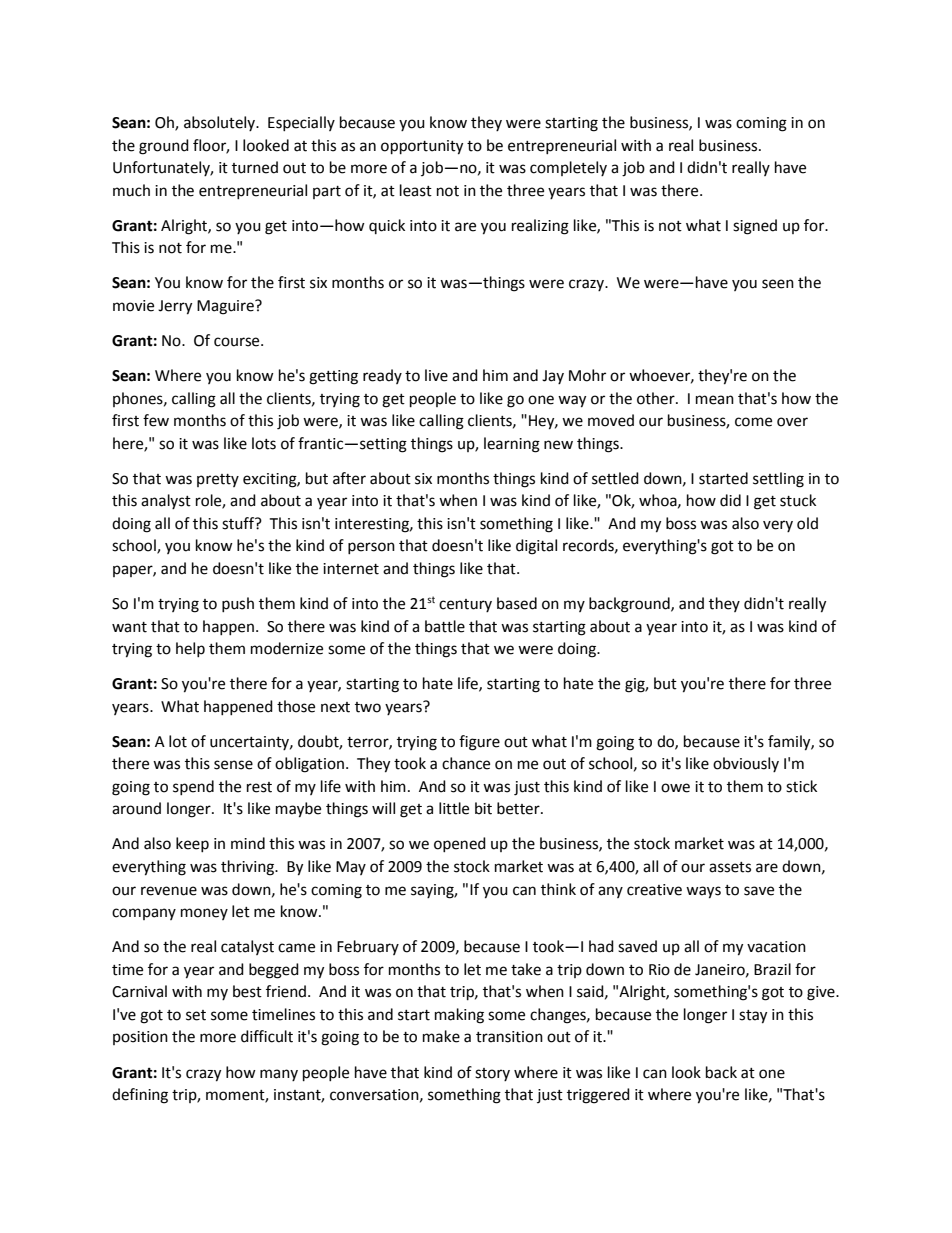 Image resolution: width=952 pixels, height=1233 pixels. Describe the element at coordinates (466, 763) in the page. I see `chance` at that location.
